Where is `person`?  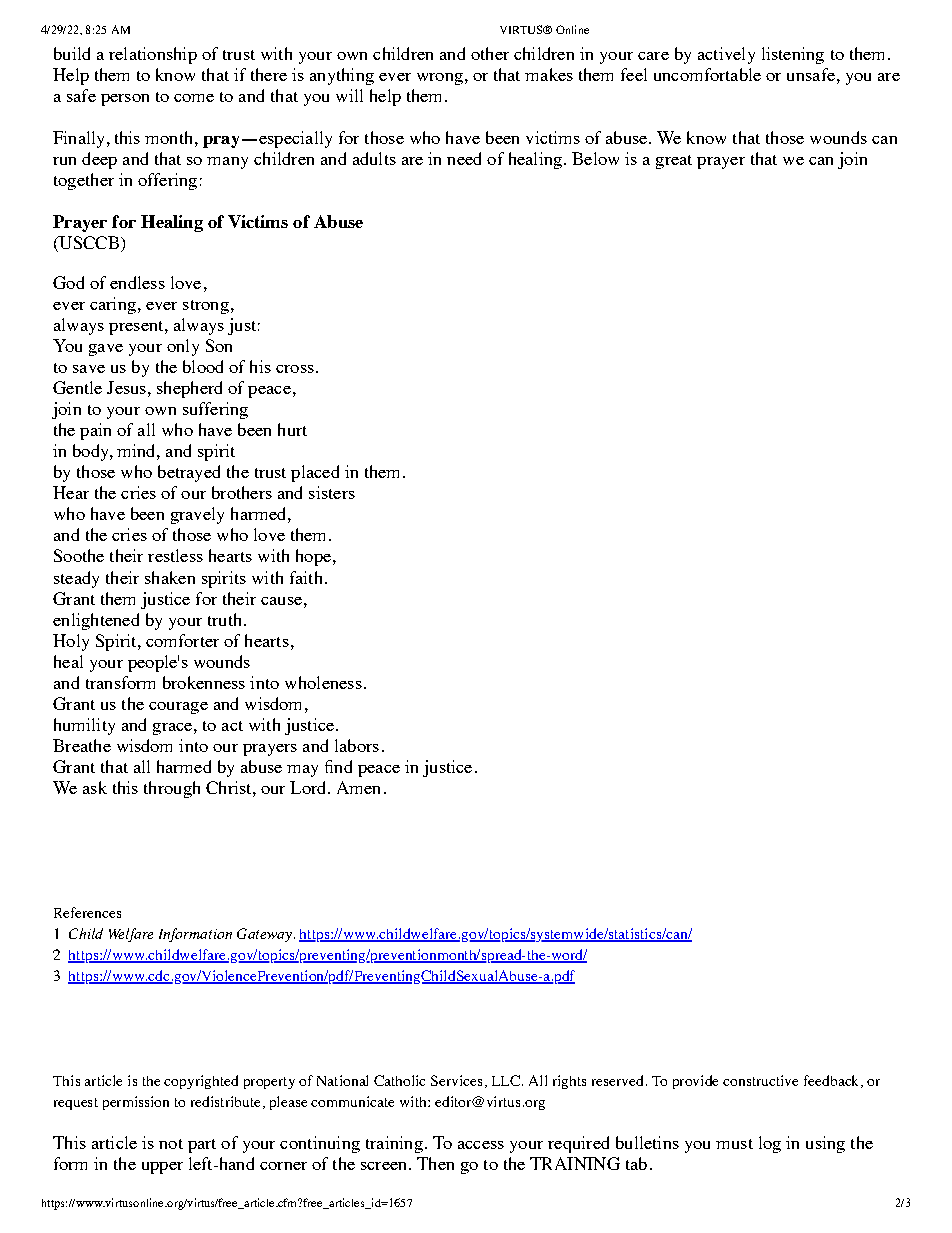
person is located at coordinates (125, 100).
